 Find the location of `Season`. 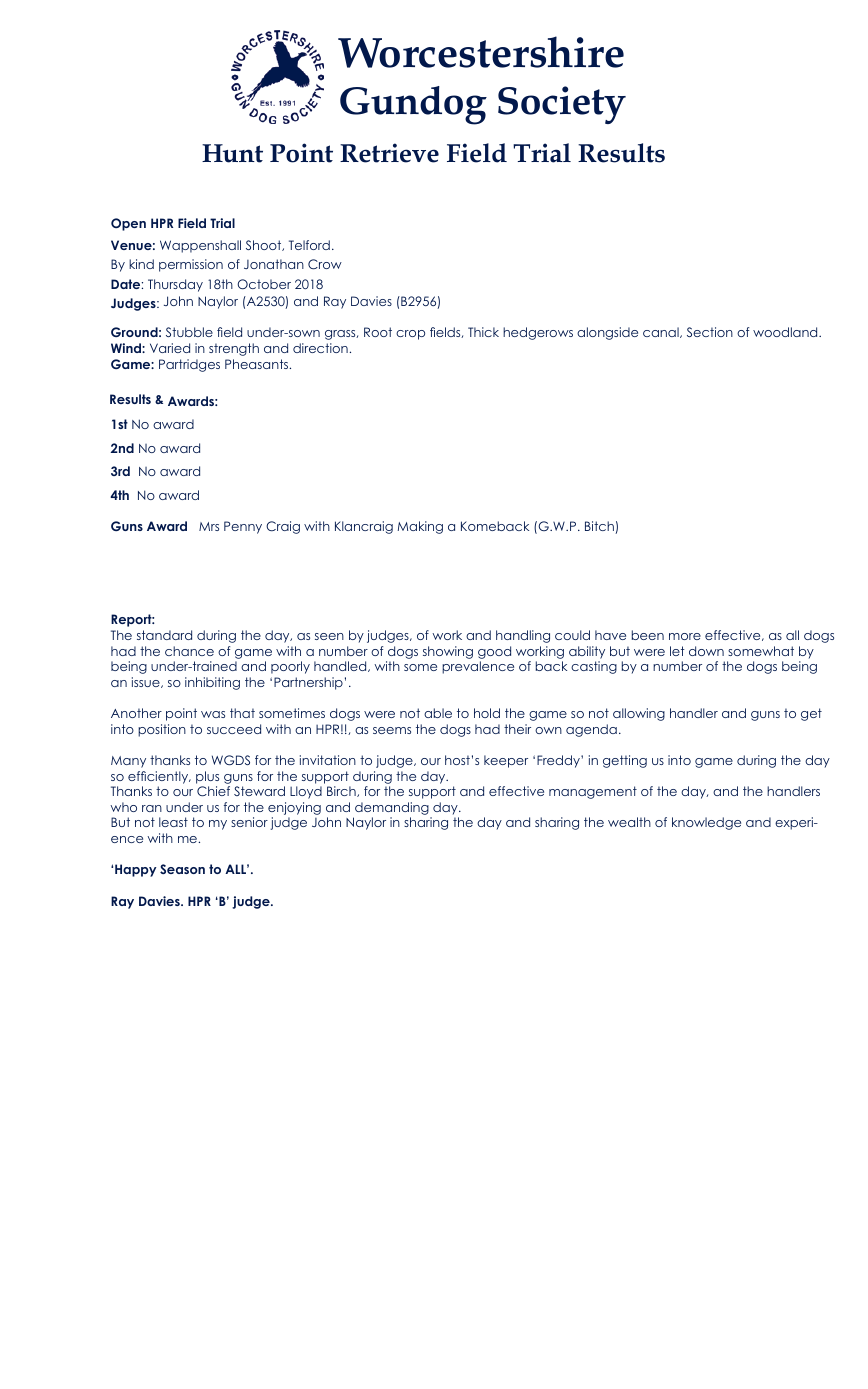

Season is located at coordinates (182, 869).
